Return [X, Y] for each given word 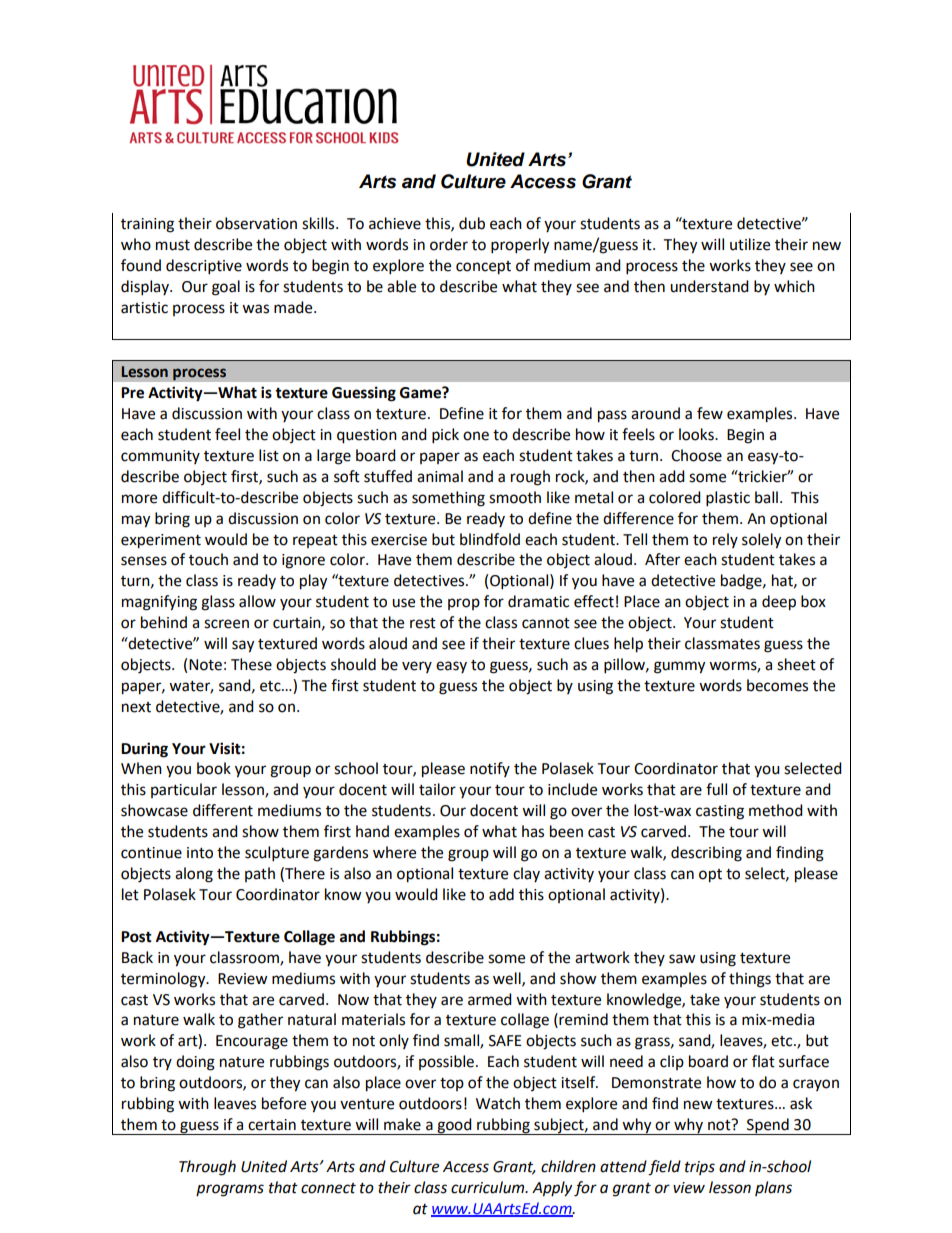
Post [136, 937]
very [417, 667]
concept [483, 268]
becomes [777, 685]
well [508, 979]
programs [230, 1190]
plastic [728, 499]
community [160, 457]
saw [682, 959]
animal [440, 476]
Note [205, 665]
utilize [750, 244]
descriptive [204, 267]
